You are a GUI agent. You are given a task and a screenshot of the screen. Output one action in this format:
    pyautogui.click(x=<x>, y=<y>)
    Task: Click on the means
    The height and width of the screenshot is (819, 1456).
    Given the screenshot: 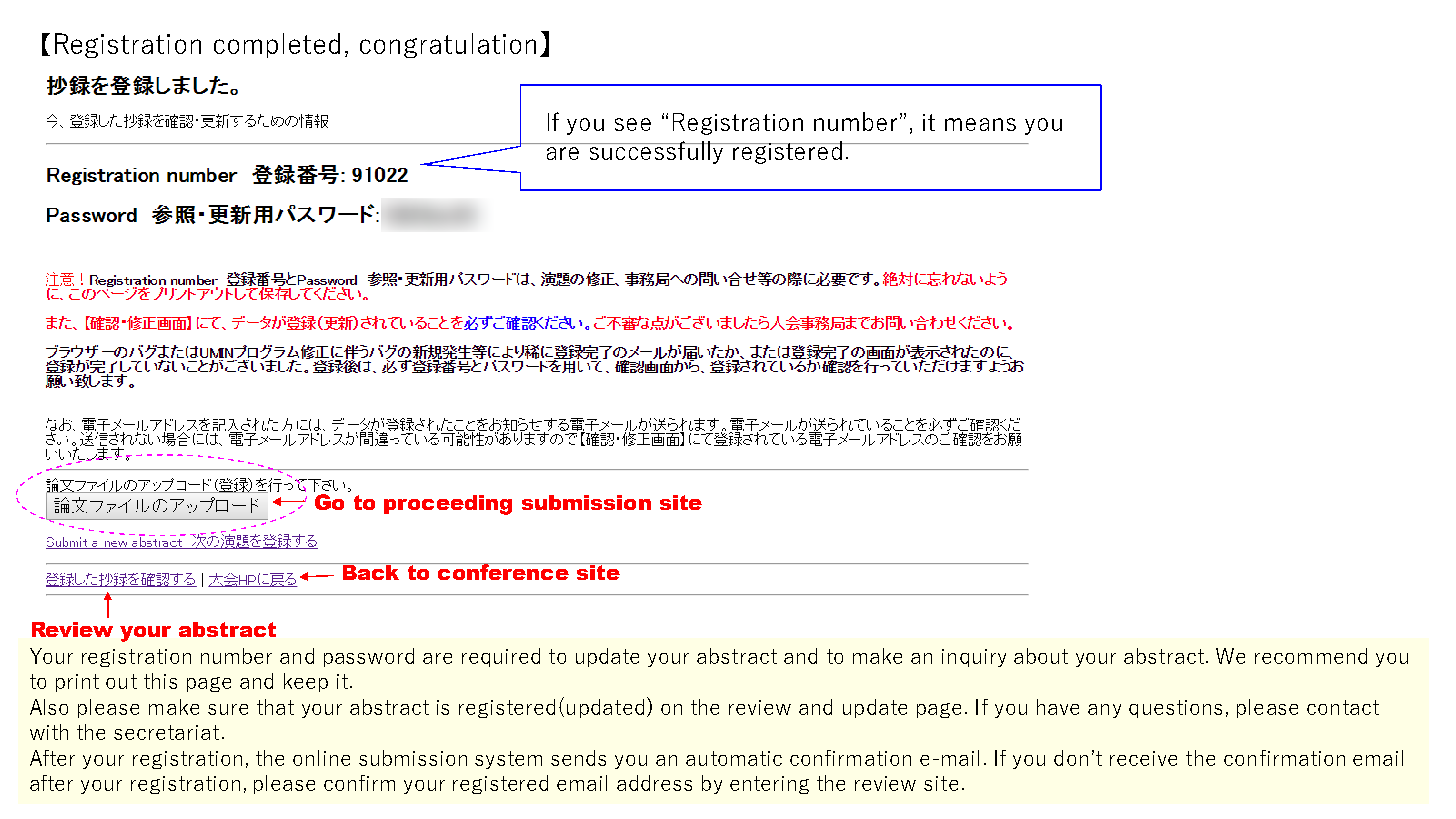 What is the action you would take?
    pyautogui.click(x=980, y=124)
